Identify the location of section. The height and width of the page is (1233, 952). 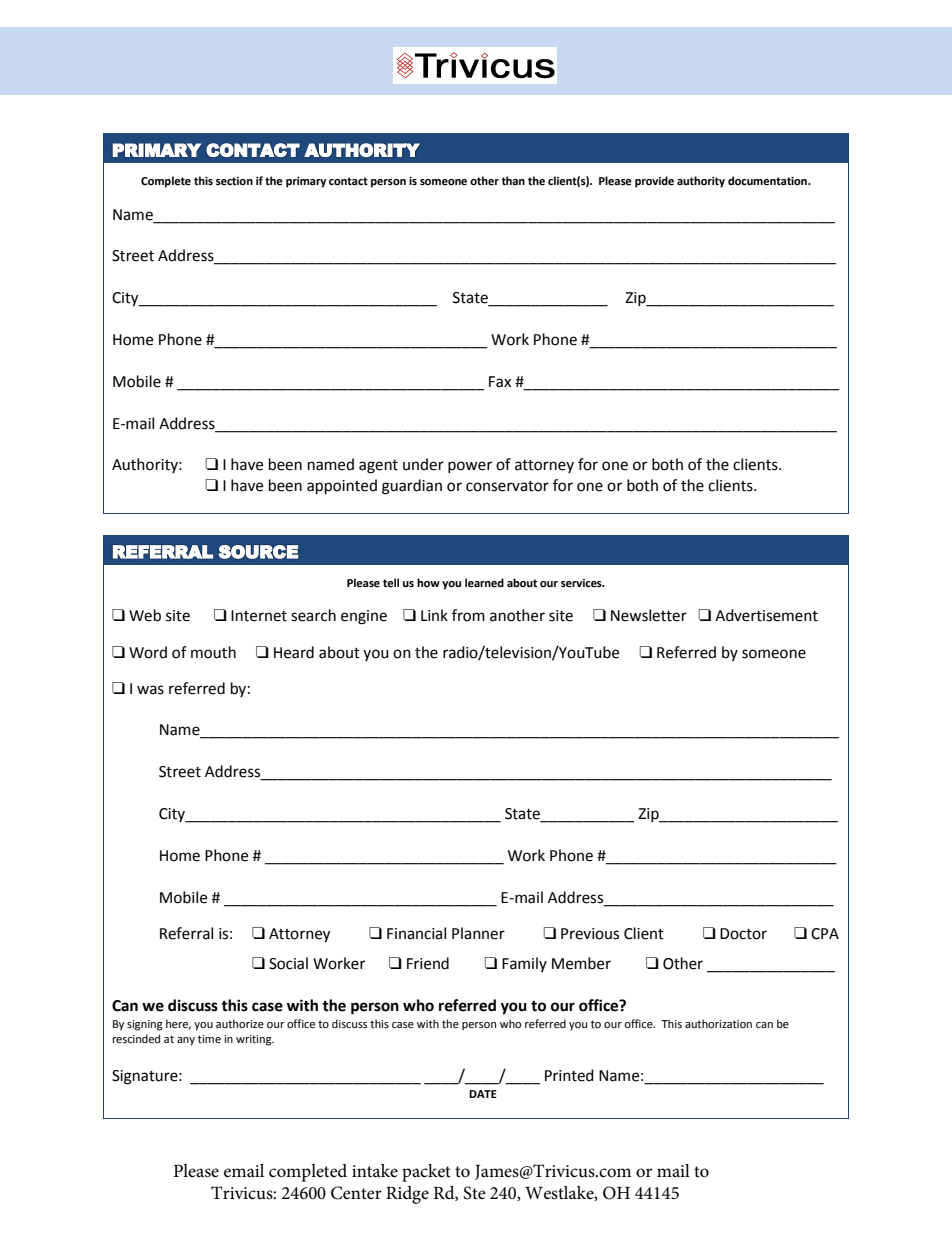
(234, 181).
